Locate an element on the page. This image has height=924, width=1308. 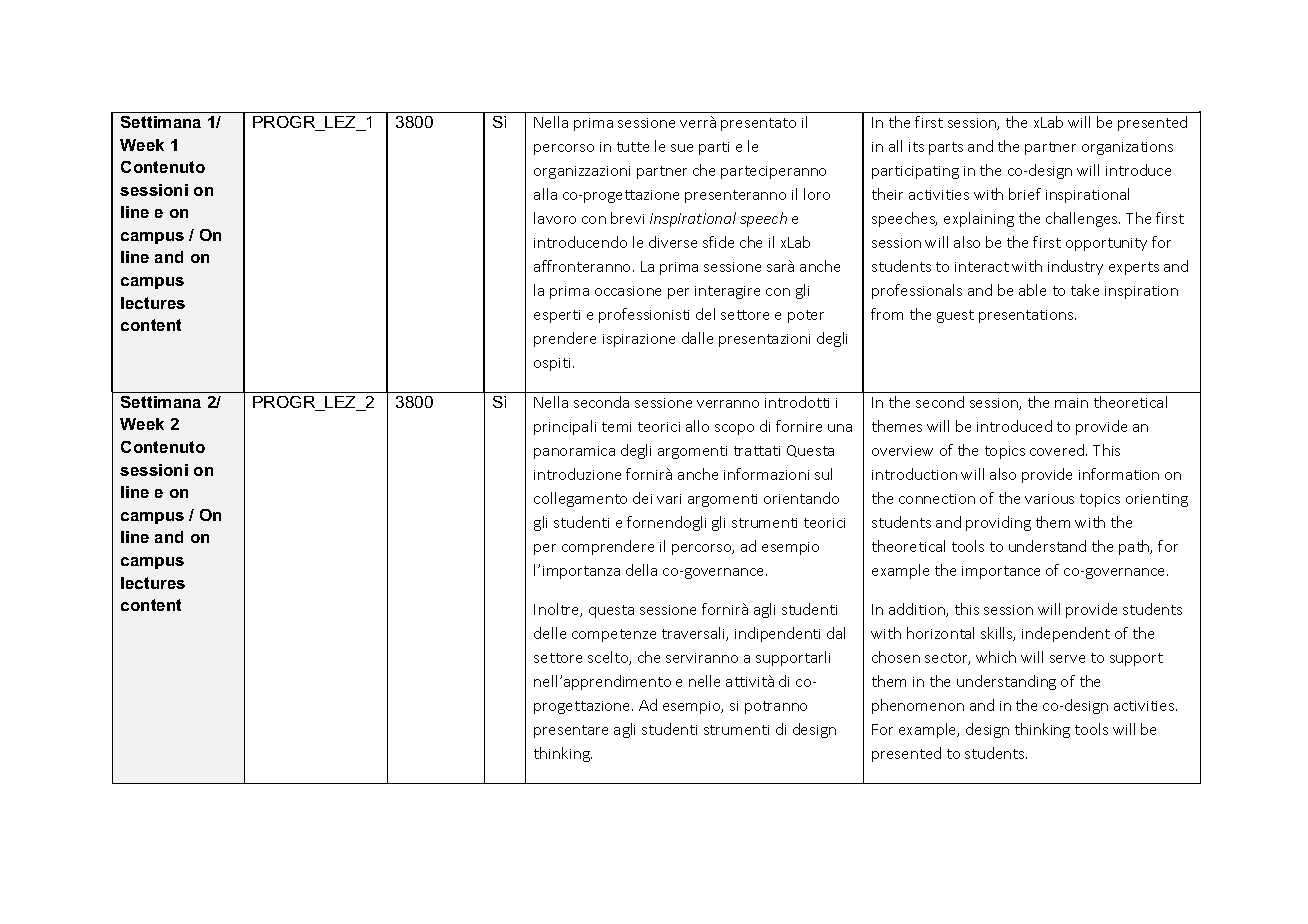
main is located at coordinates (1071, 403).
